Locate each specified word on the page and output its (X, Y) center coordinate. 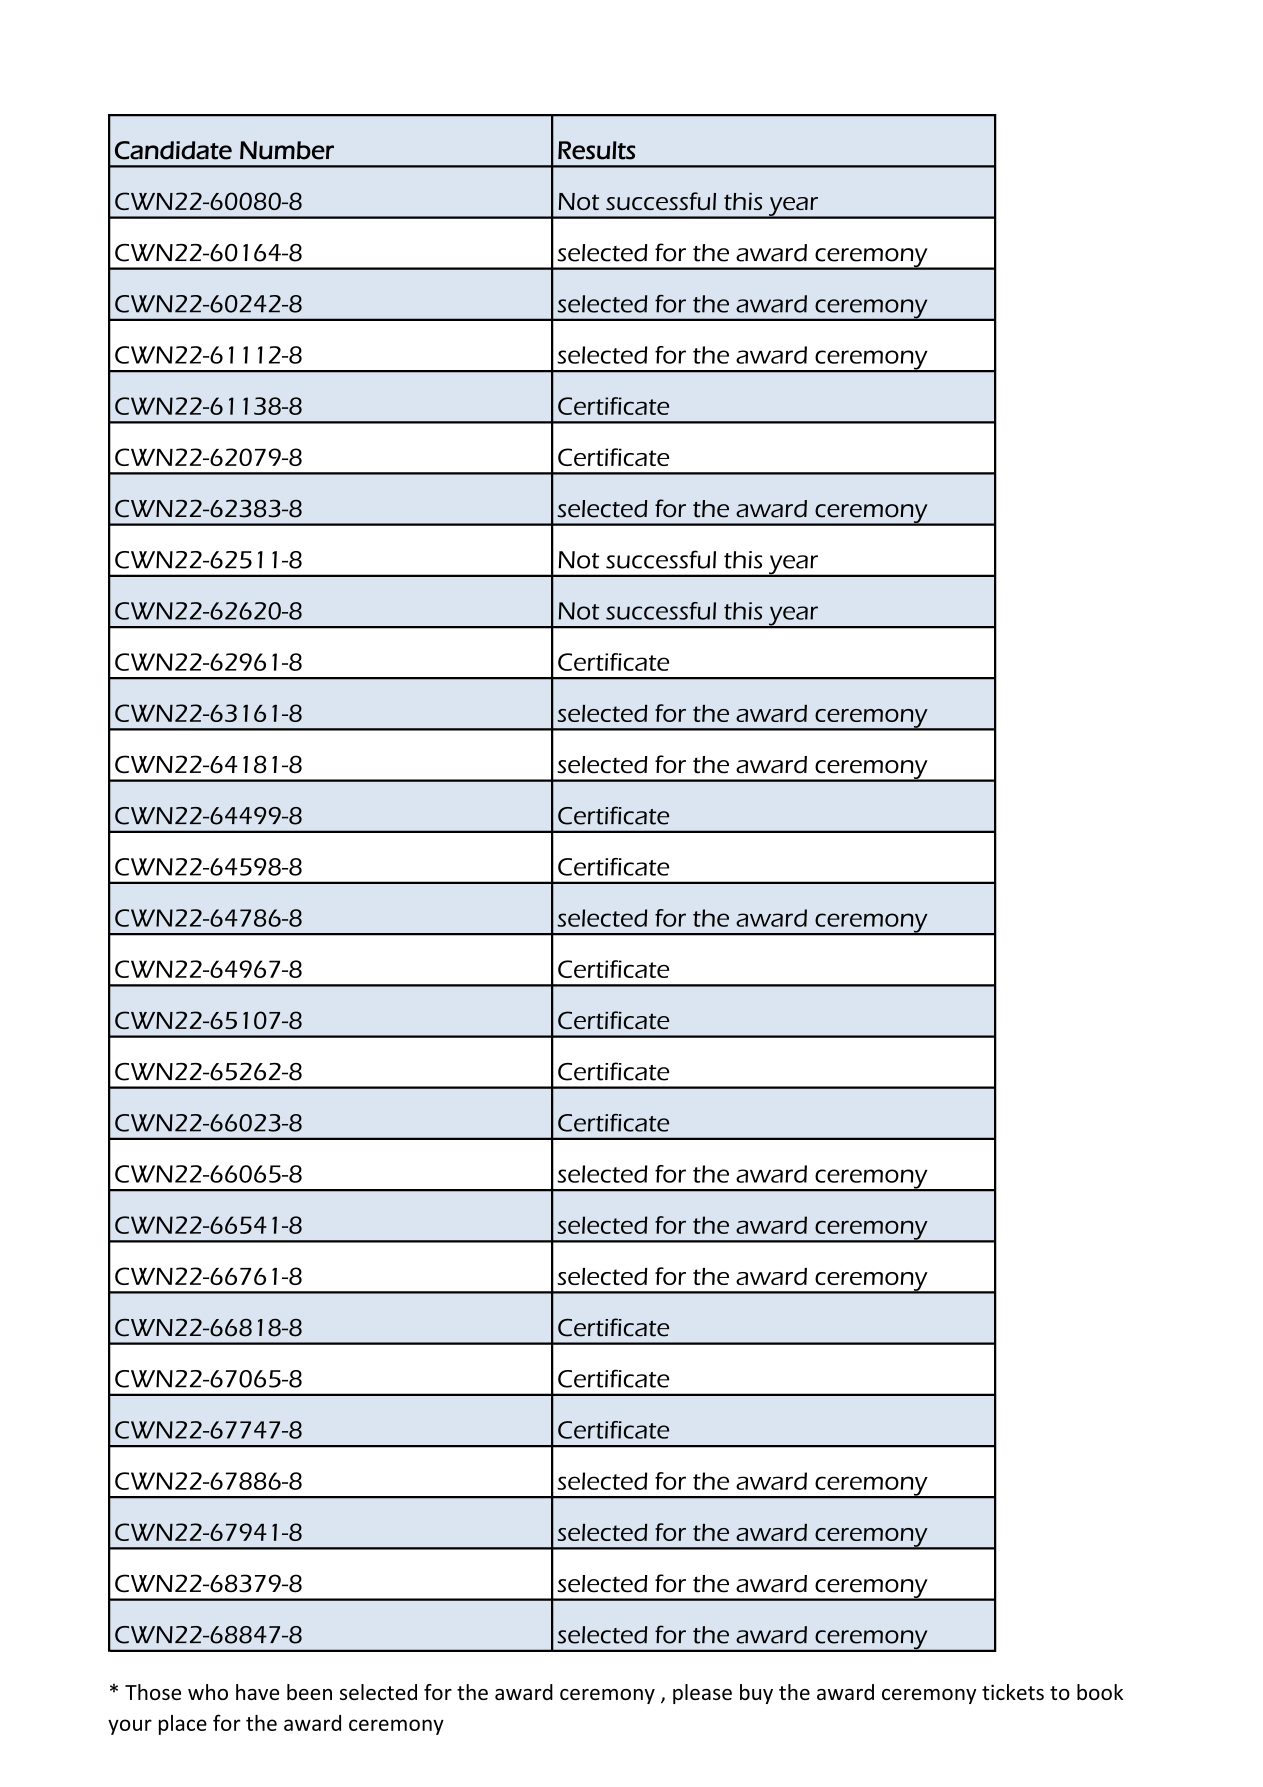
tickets (1013, 1692)
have (257, 1692)
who (208, 1692)
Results (596, 150)
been (309, 1692)
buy (756, 1694)
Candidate (173, 150)
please (702, 1694)
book (1100, 1692)
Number (287, 150)
